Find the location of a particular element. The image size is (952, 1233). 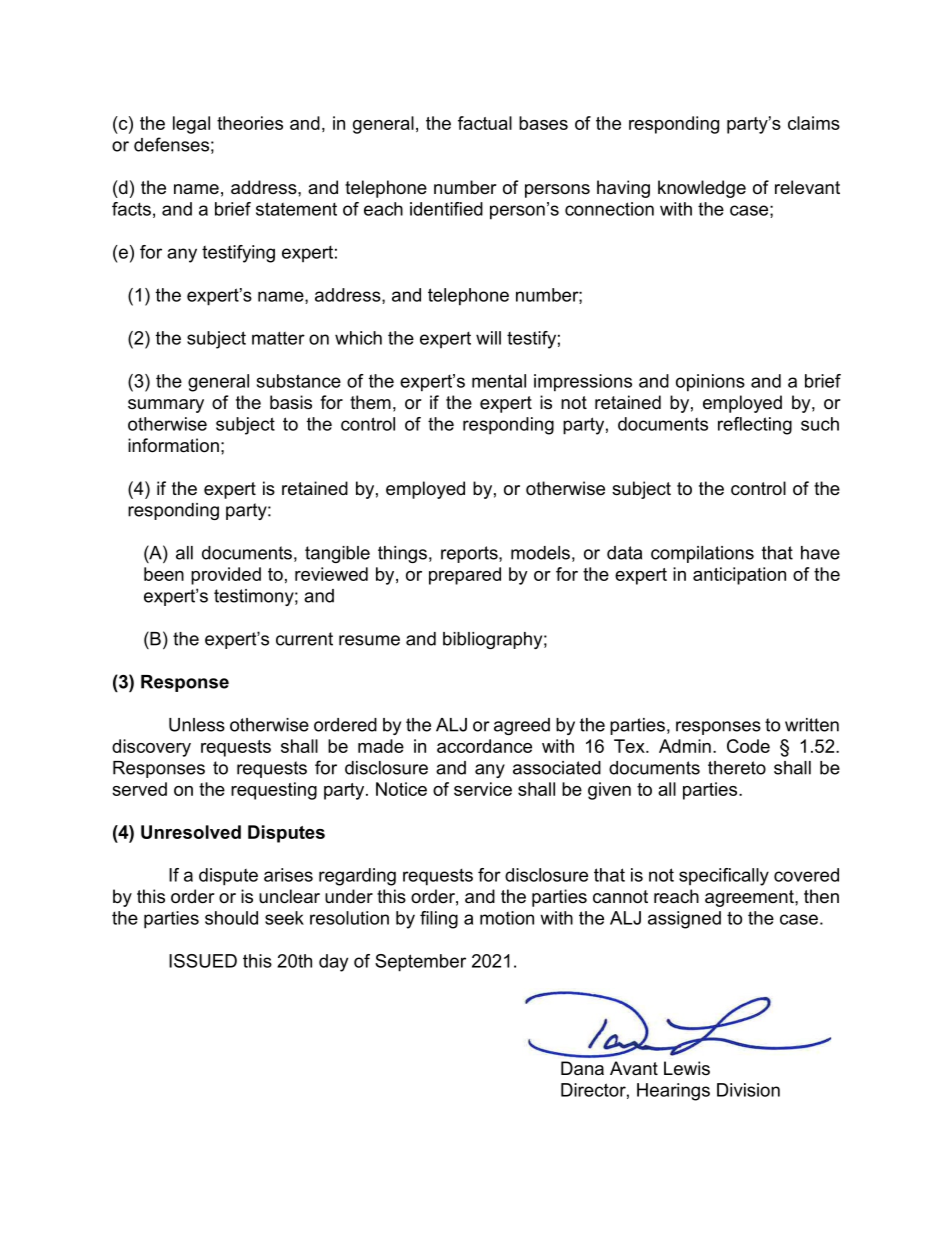

service is located at coordinates (483, 789).
